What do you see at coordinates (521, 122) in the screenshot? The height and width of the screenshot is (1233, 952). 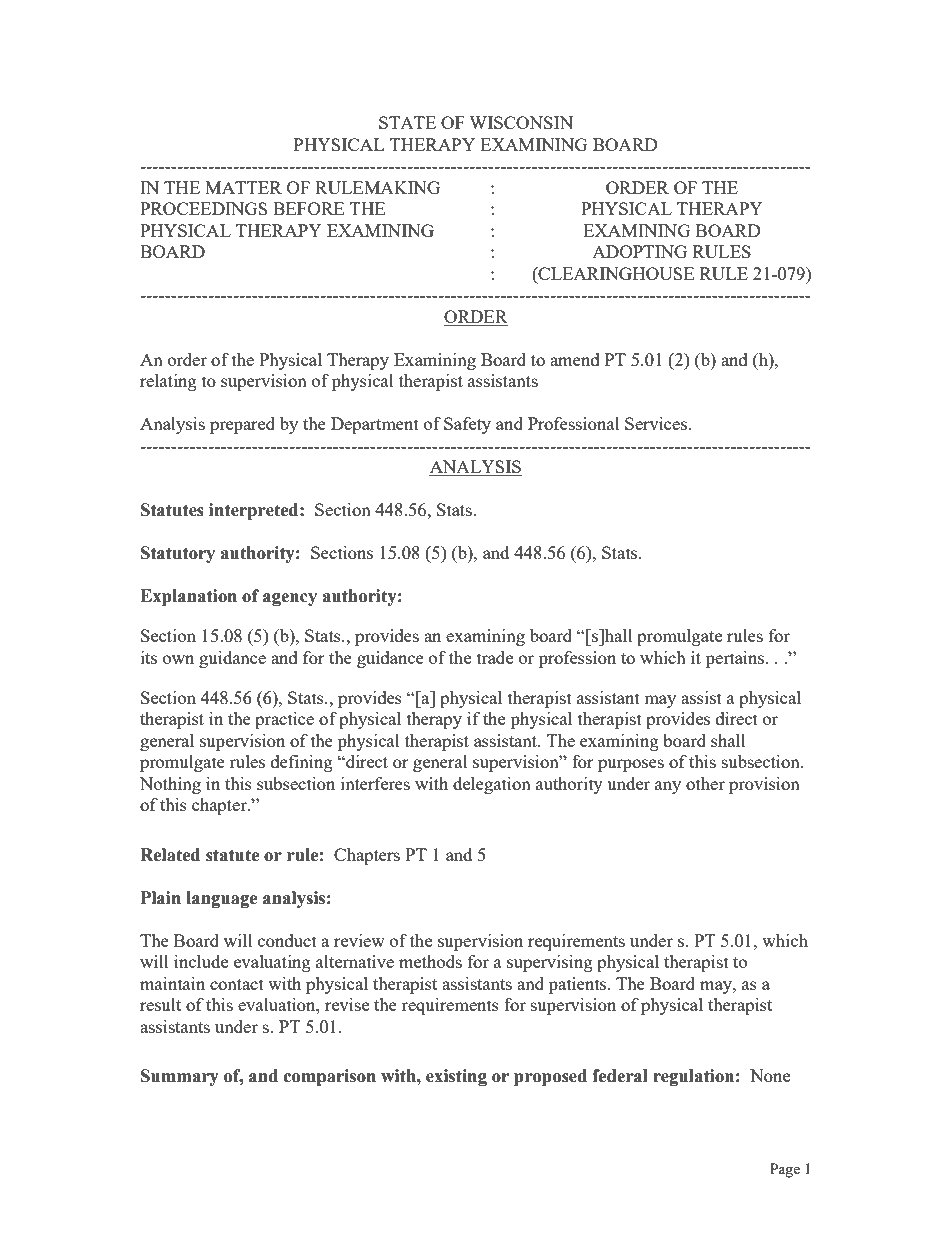 I see `WISCONSIN` at bounding box center [521, 122].
